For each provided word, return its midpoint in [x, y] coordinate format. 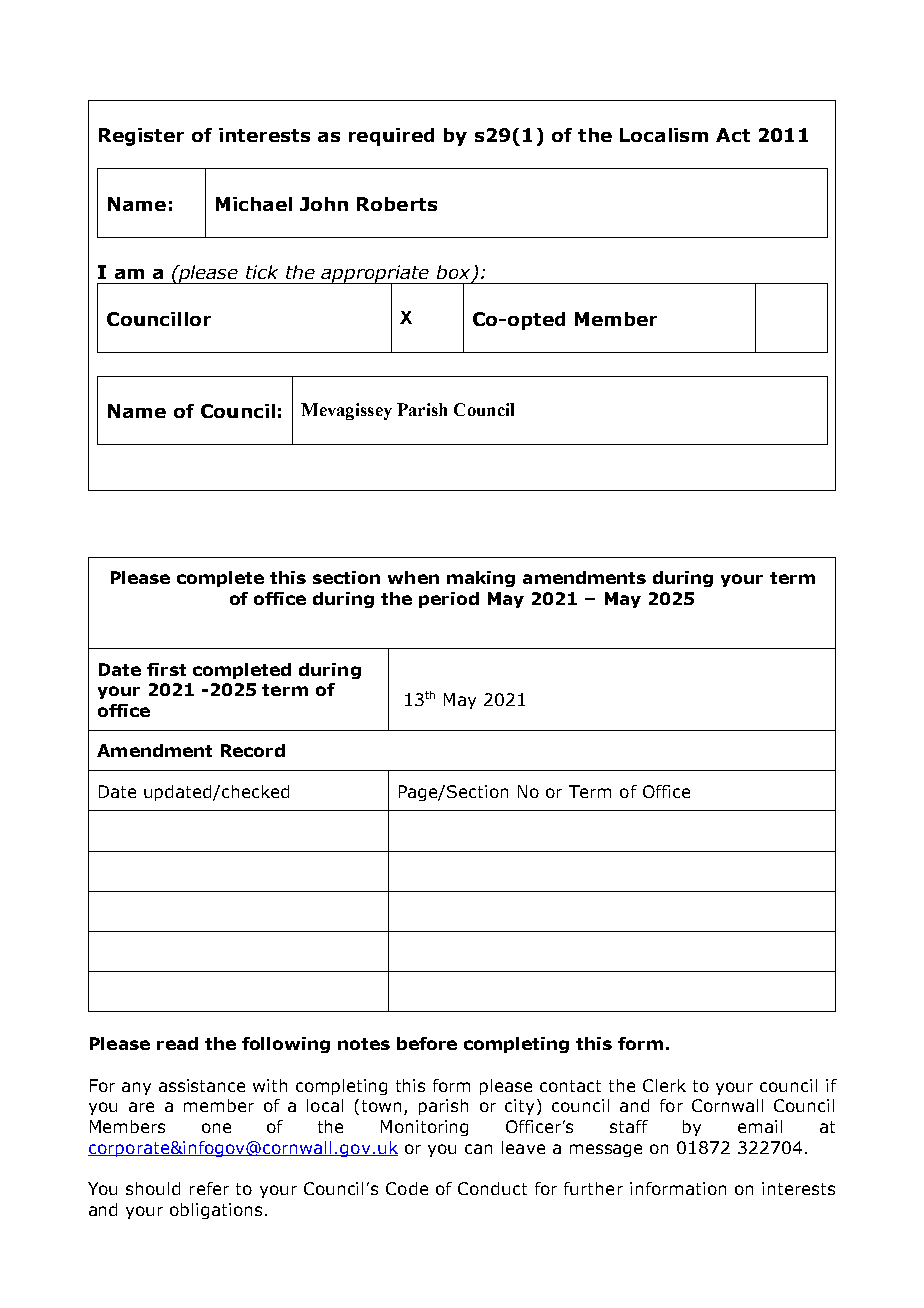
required [391, 137]
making [481, 579]
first [166, 669]
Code [407, 1188]
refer [209, 1188]
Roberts [397, 204]
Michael [254, 204]
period [449, 600]
